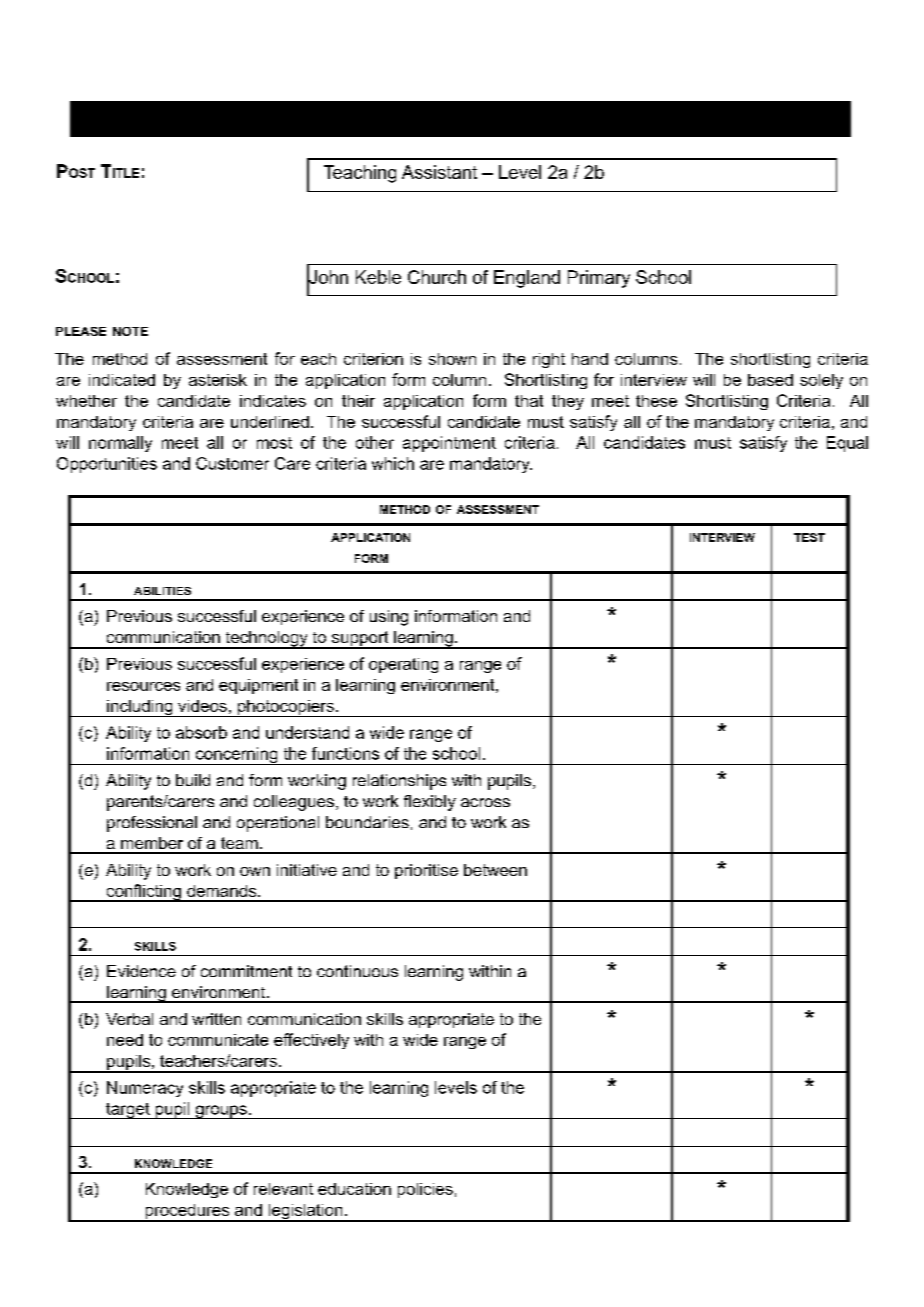  What do you see at coordinates (439, 172) in the screenshot?
I see `Assistant` at bounding box center [439, 172].
